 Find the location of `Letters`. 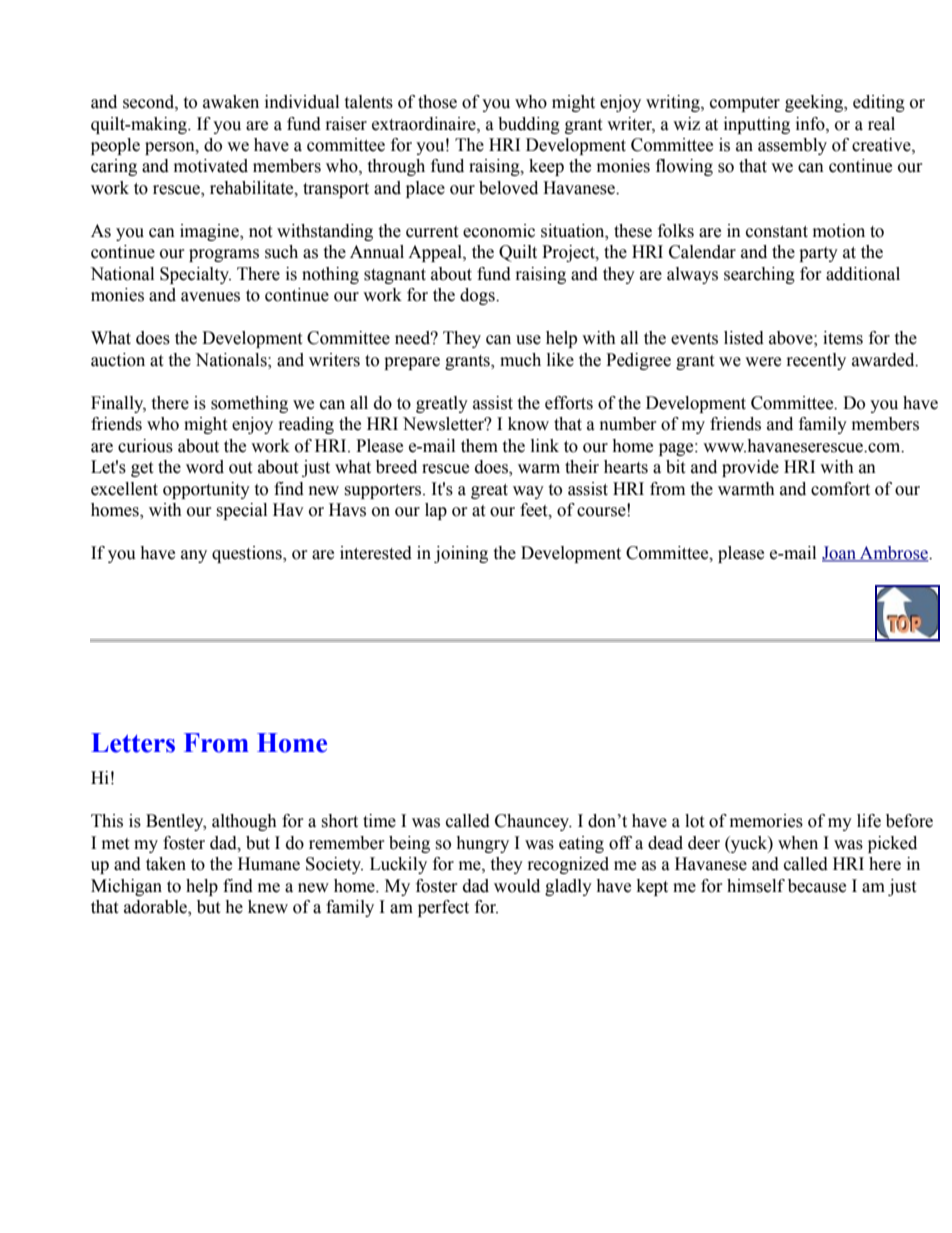

Letters is located at coordinates (133, 743).
